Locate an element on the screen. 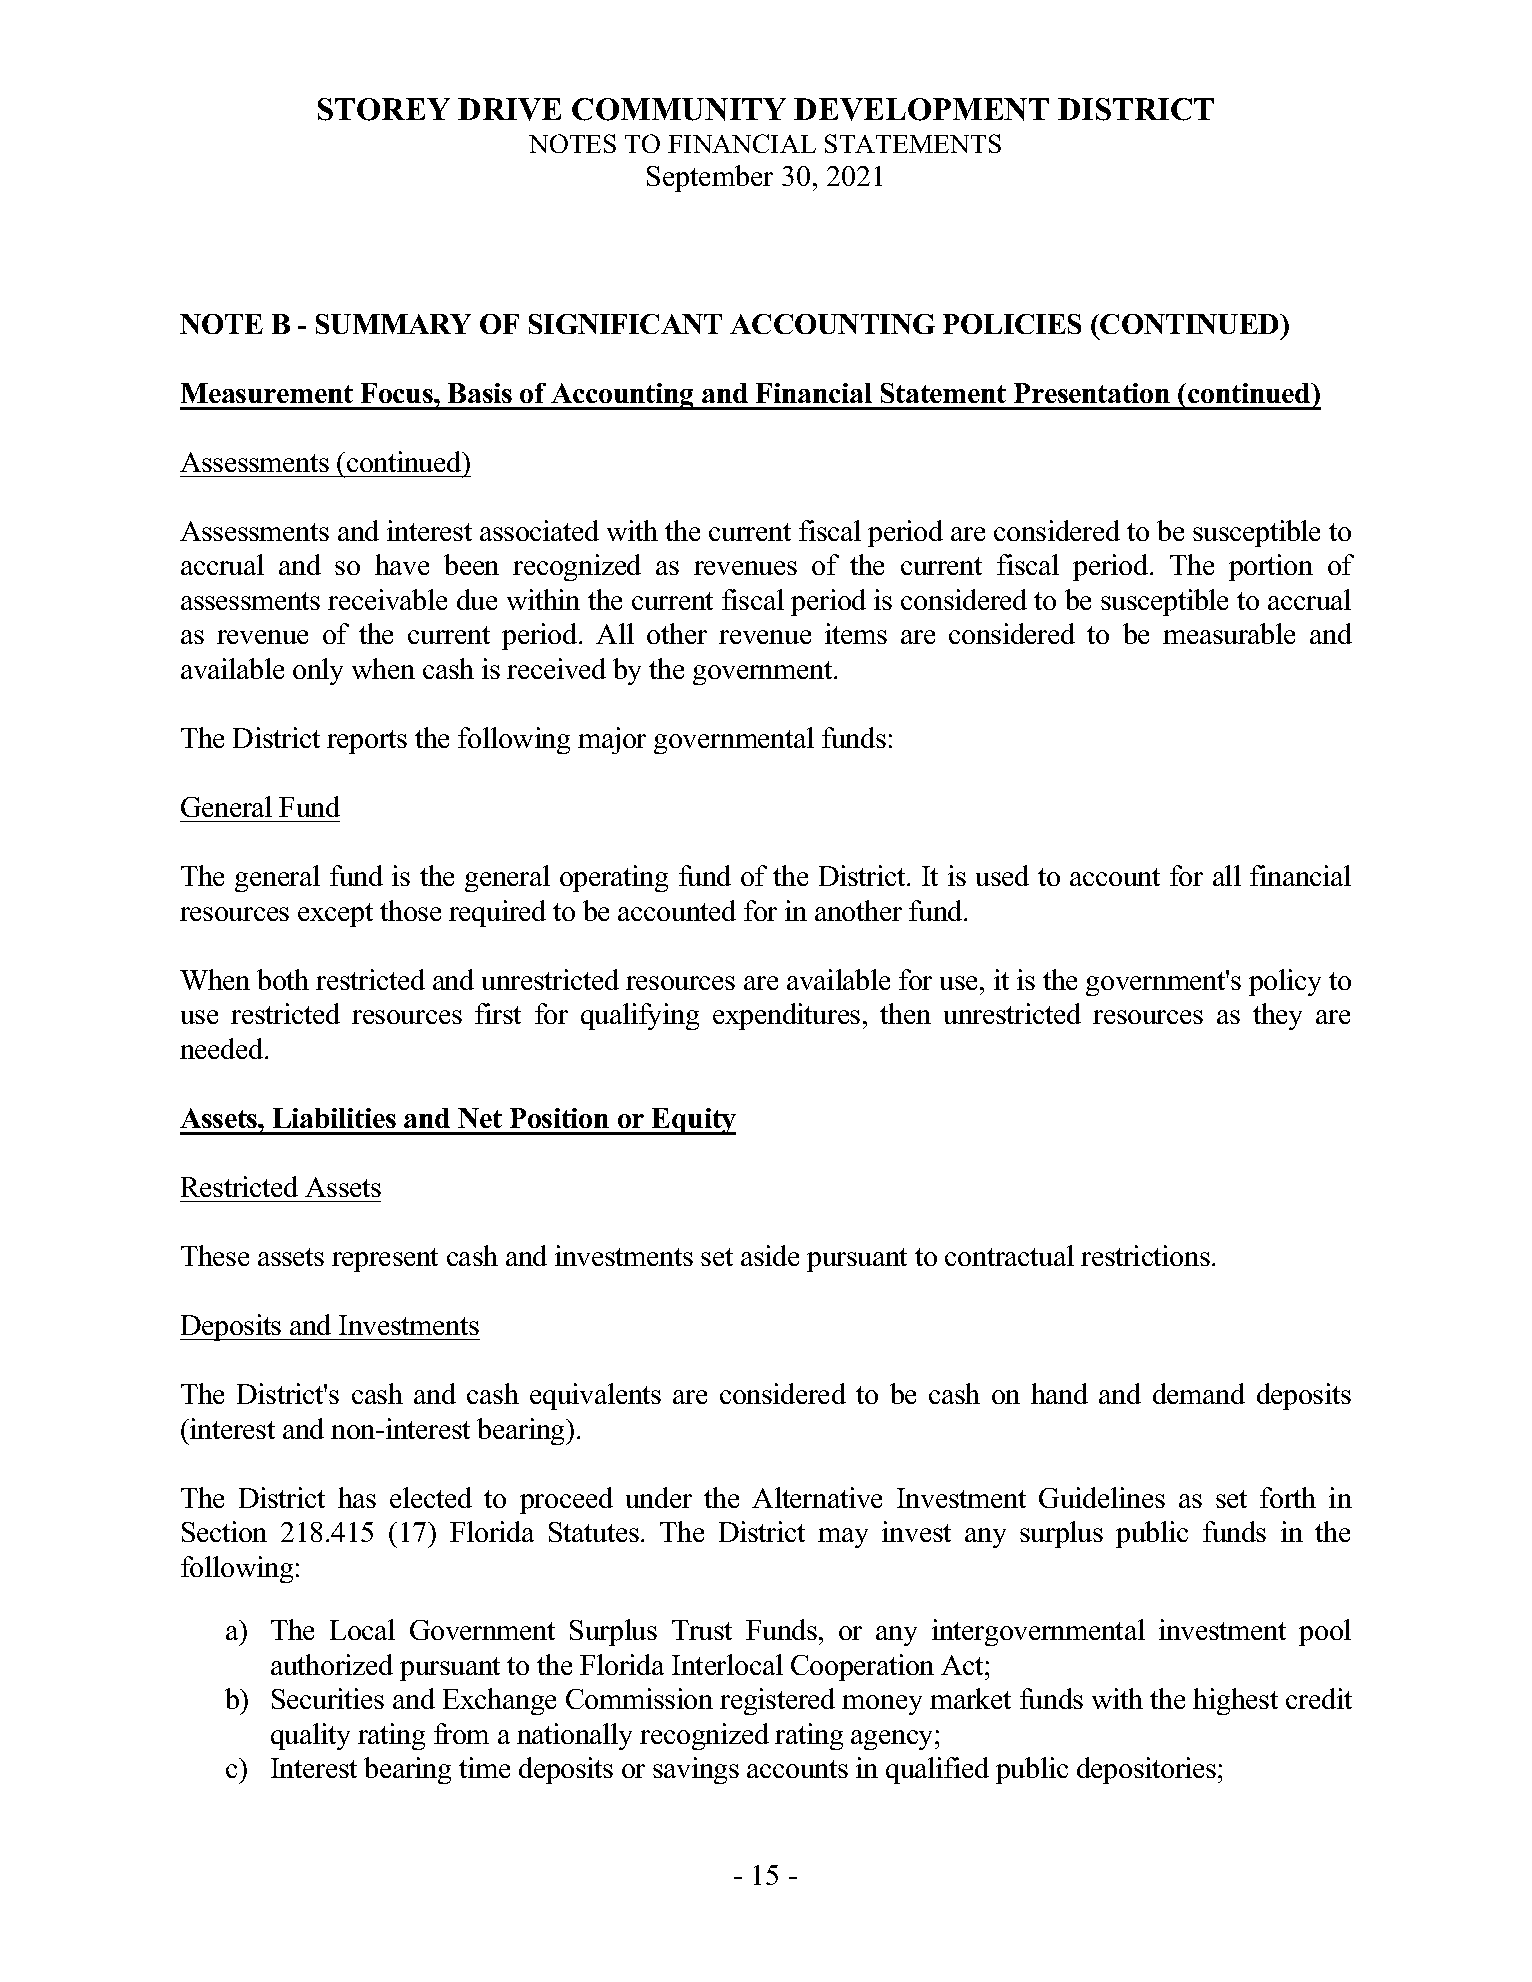 The height and width of the screenshot is (1982, 1532). registered is located at coordinates (777, 1701).
